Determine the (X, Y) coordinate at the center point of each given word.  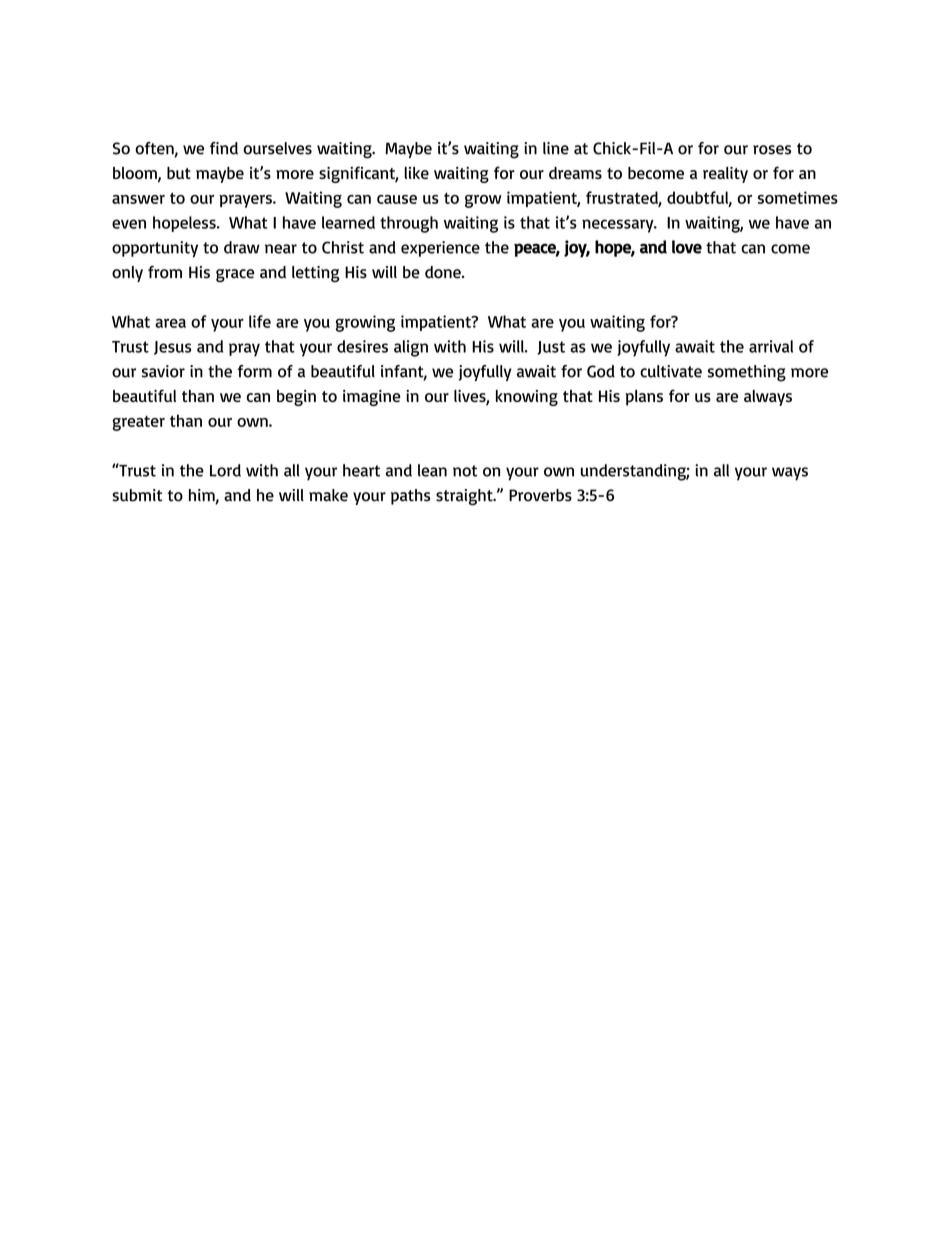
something (747, 373)
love (687, 247)
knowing (527, 398)
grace (235, 275)
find (224, 148)
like (417, 173)
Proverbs (540, 495)
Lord (225, 470)
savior (163, 371)
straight (465, 497)
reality (725, 175)
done (444, 272)
